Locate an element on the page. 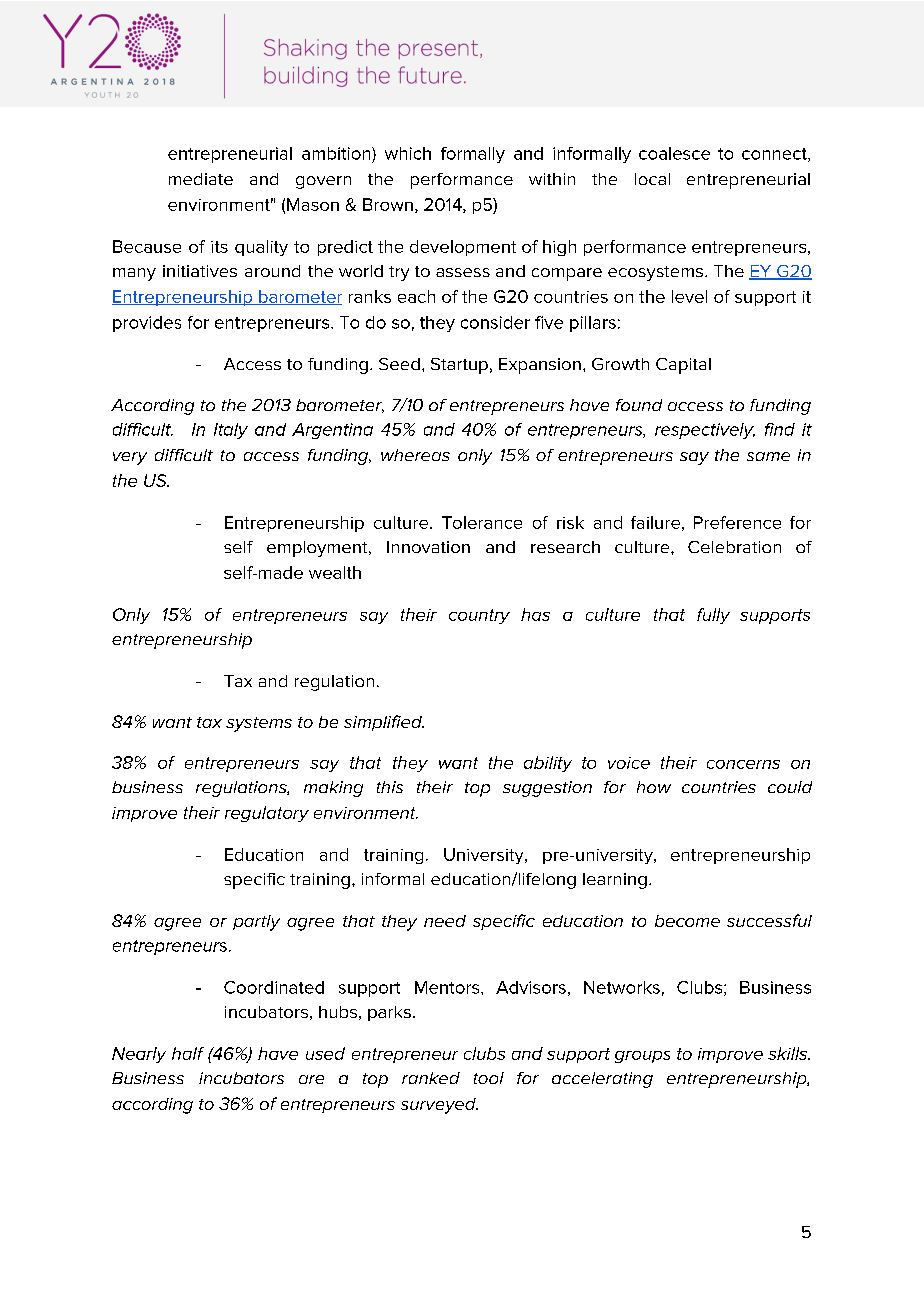  ranked is located at coordinates (431, 1078).
